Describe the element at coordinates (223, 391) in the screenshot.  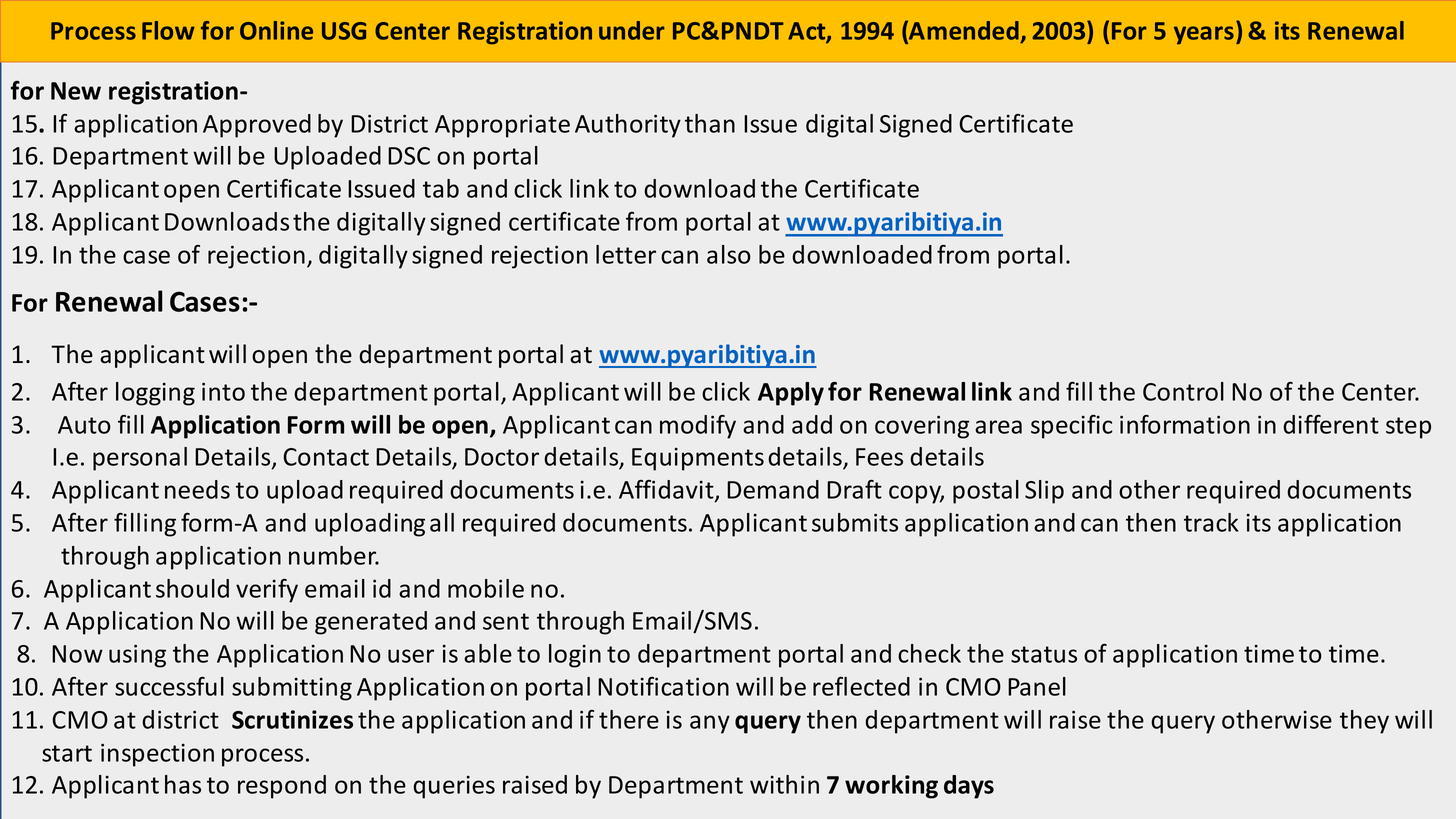
I see `into` at that location.
